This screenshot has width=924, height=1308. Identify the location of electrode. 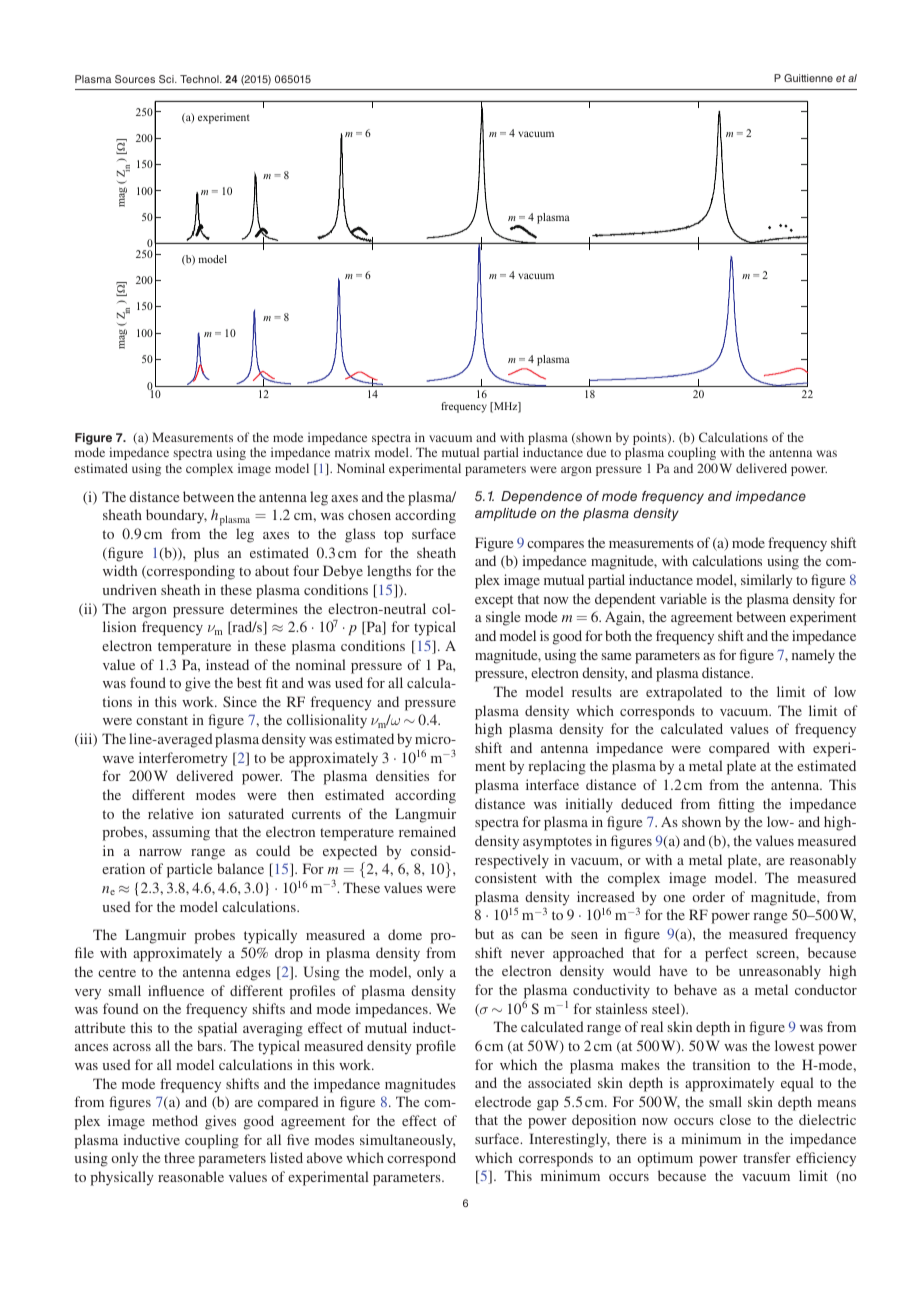
(503, 1101).
